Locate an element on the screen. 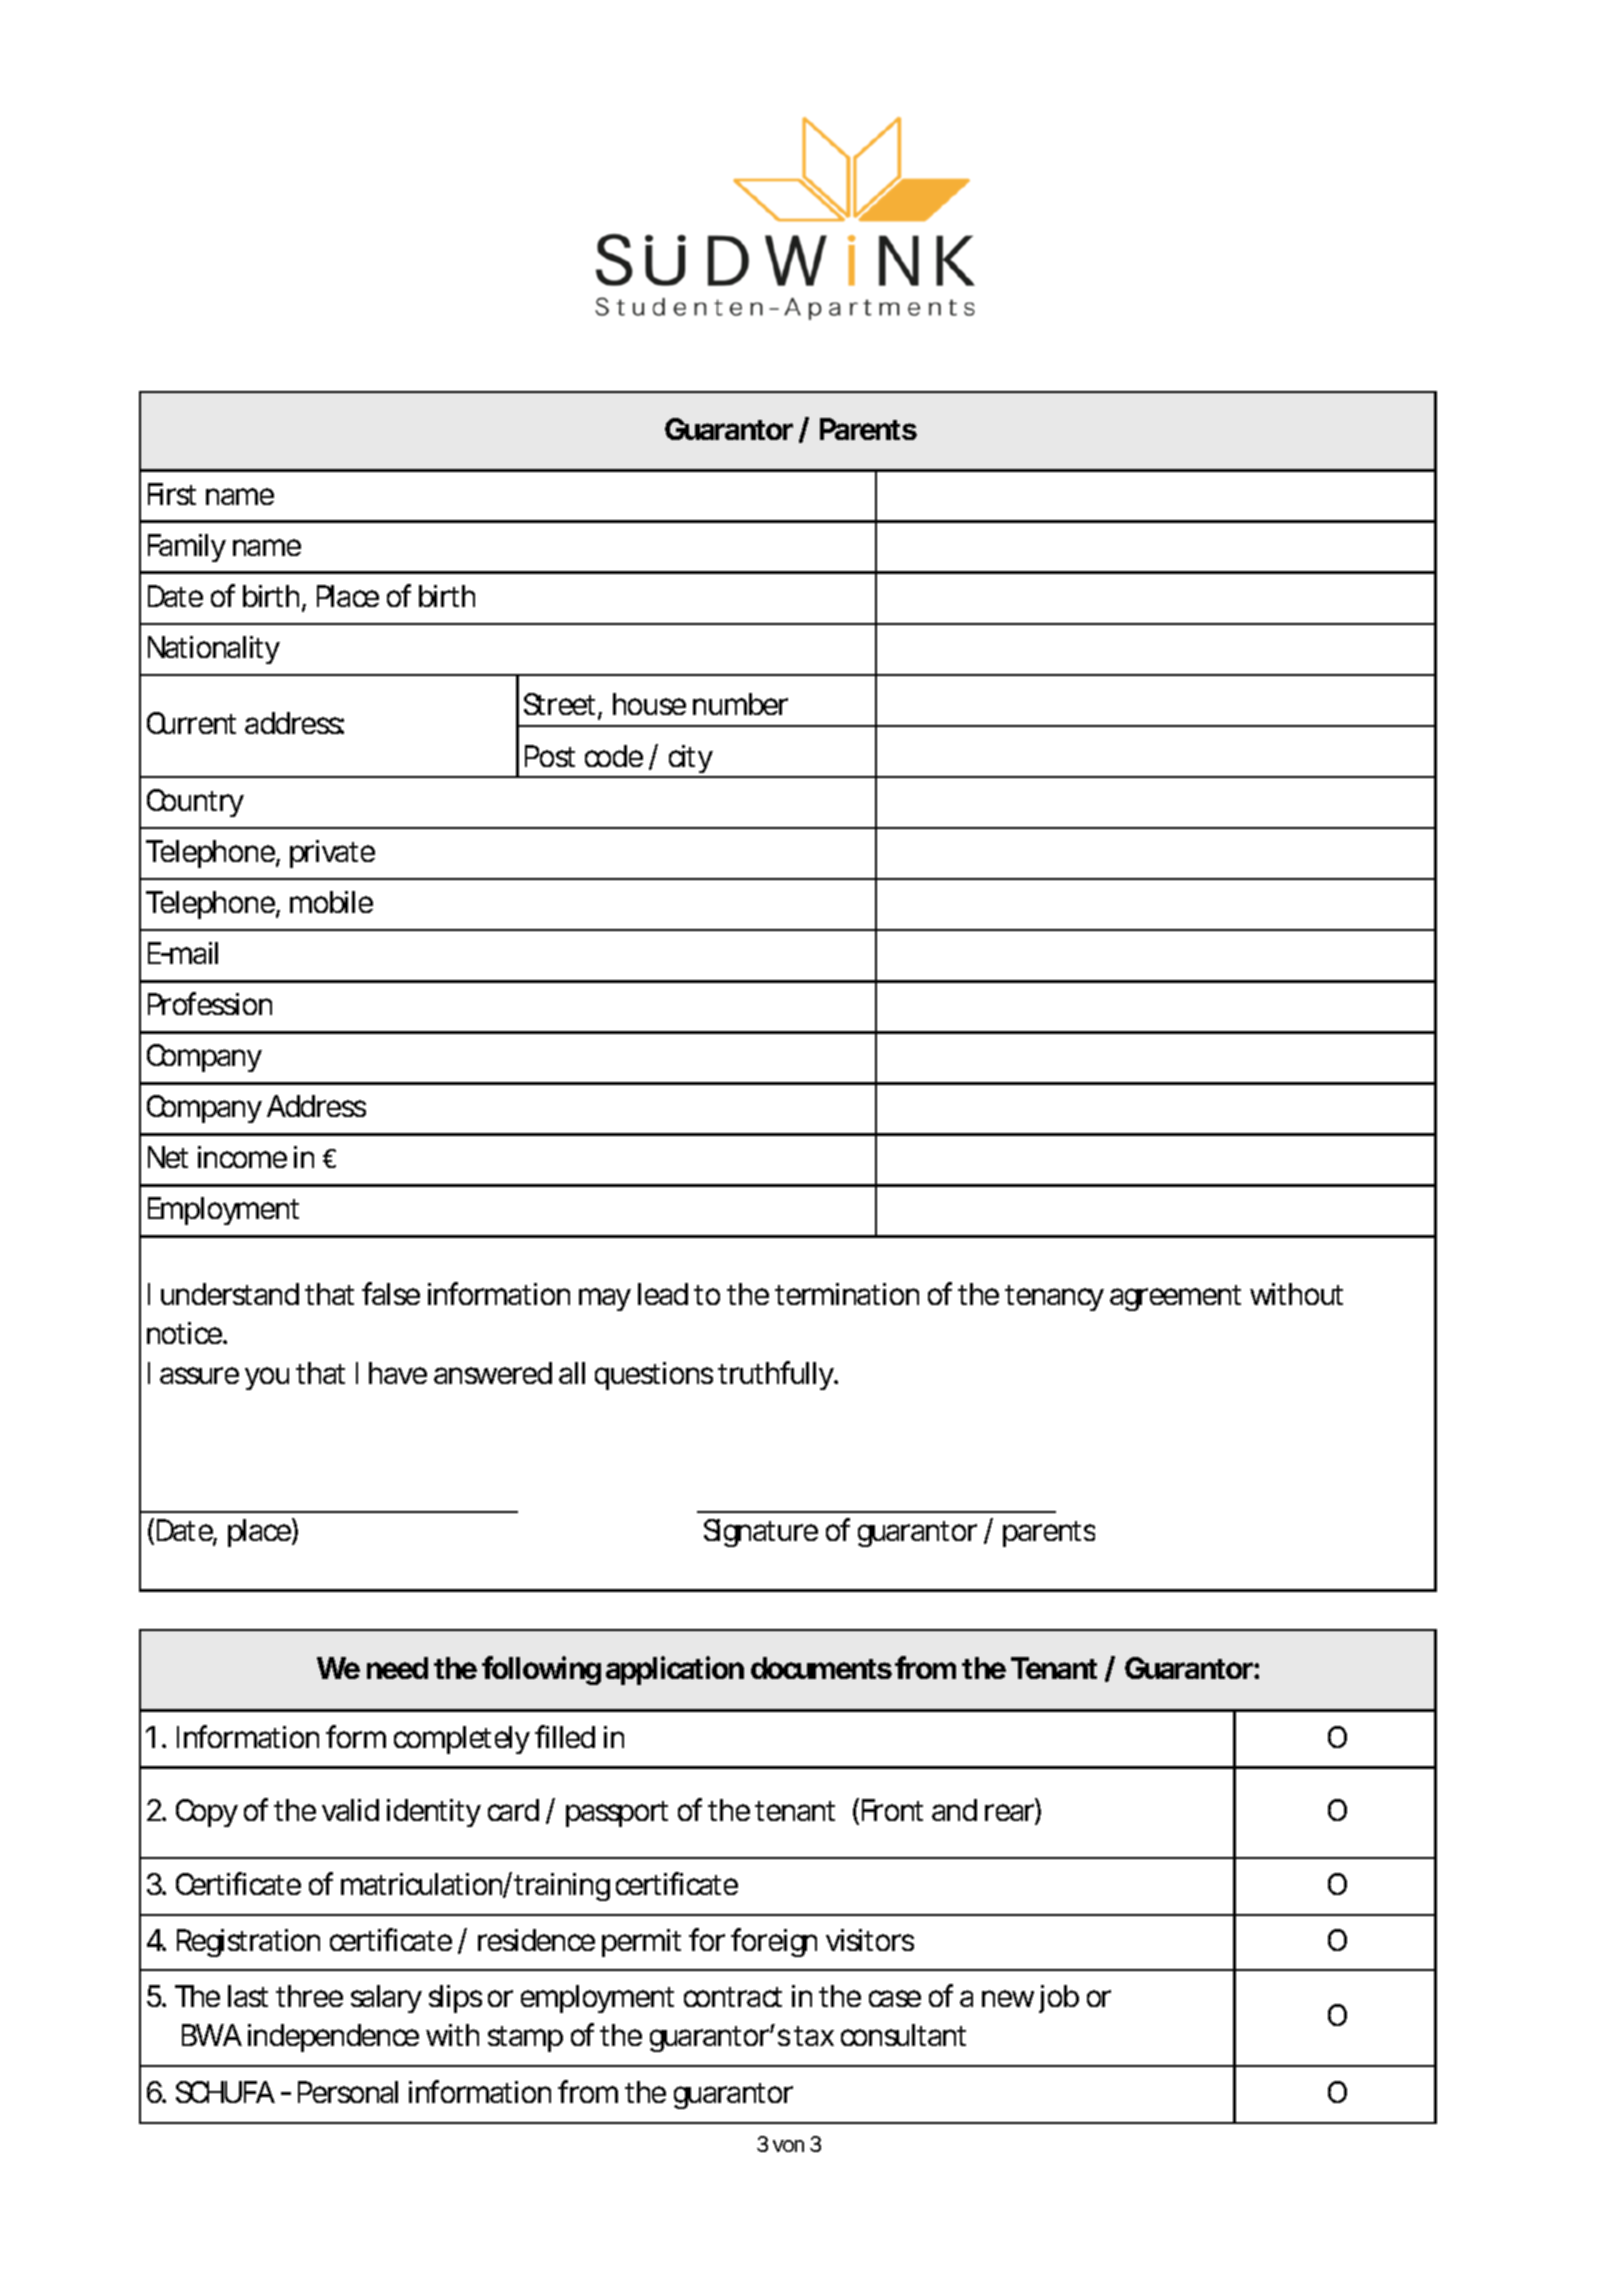  understand is located at coordinates (230, 1294).
